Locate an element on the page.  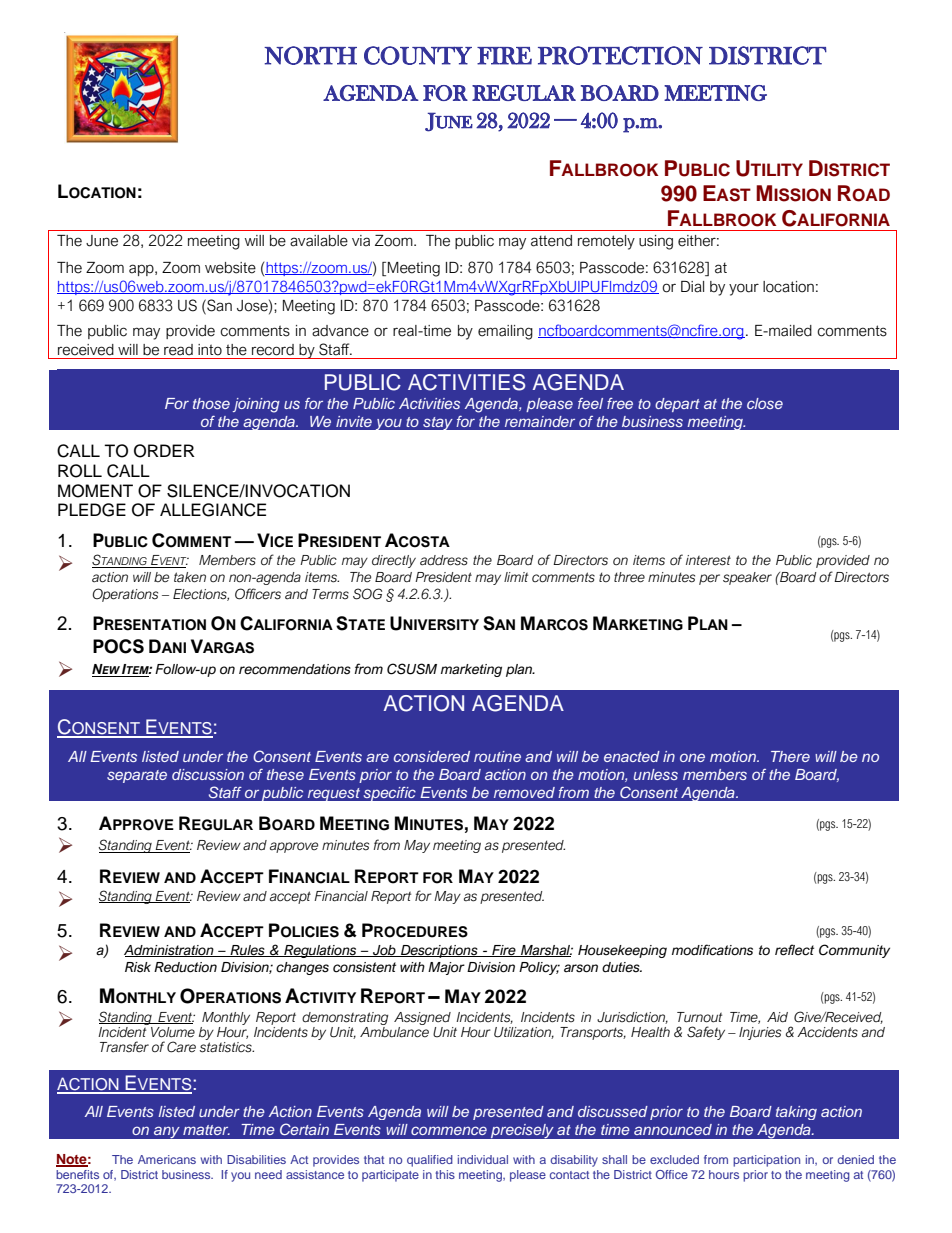
There is located at coordinates (790, 756).
